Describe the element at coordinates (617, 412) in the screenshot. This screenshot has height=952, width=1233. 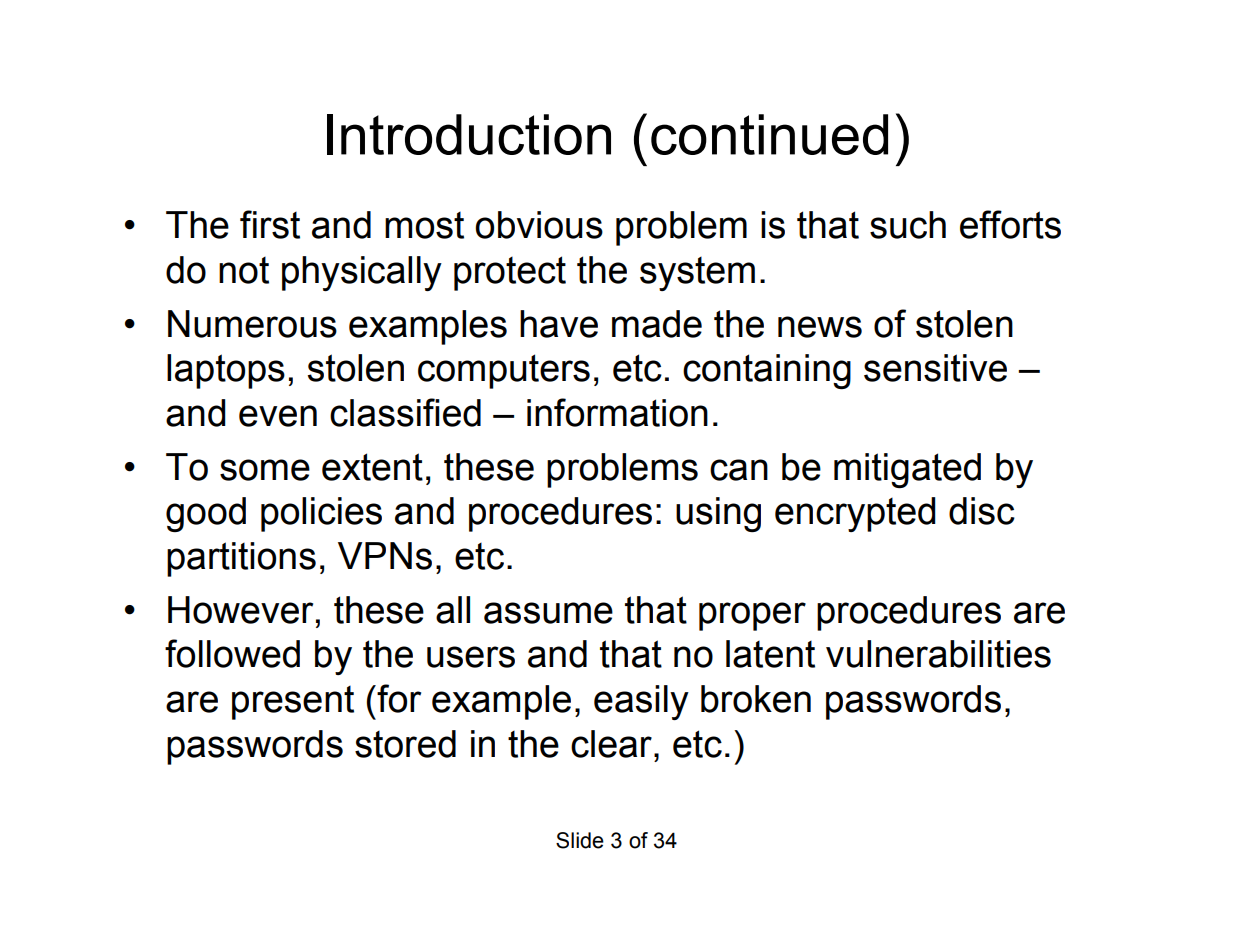
I see `information` at that location.
